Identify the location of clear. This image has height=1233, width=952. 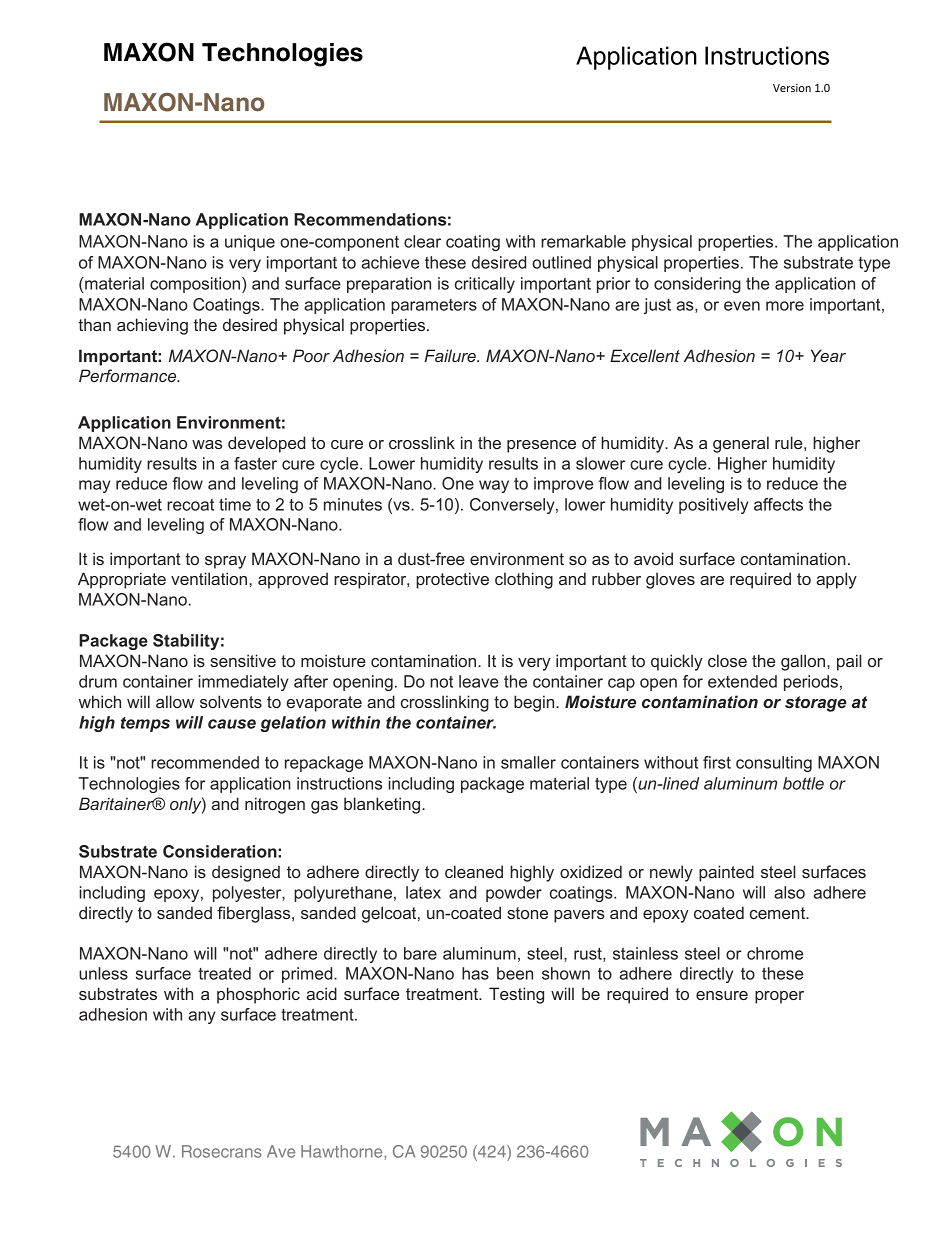
(422, 241).
